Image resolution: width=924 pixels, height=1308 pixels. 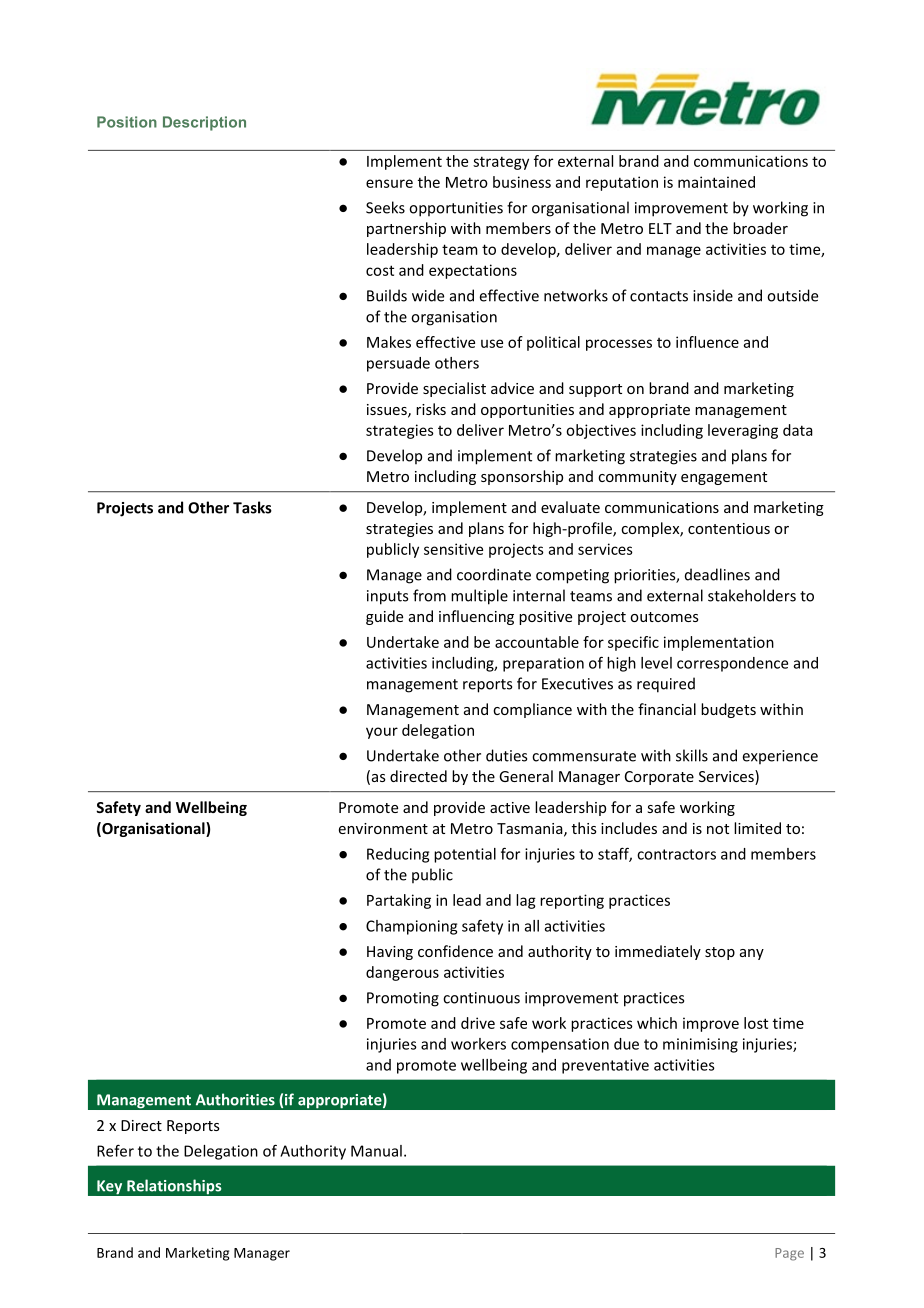 What do you see at coordinates (376, 1151) in the screenshot?
I see `Manual` at bounding box center [376, 1151].
